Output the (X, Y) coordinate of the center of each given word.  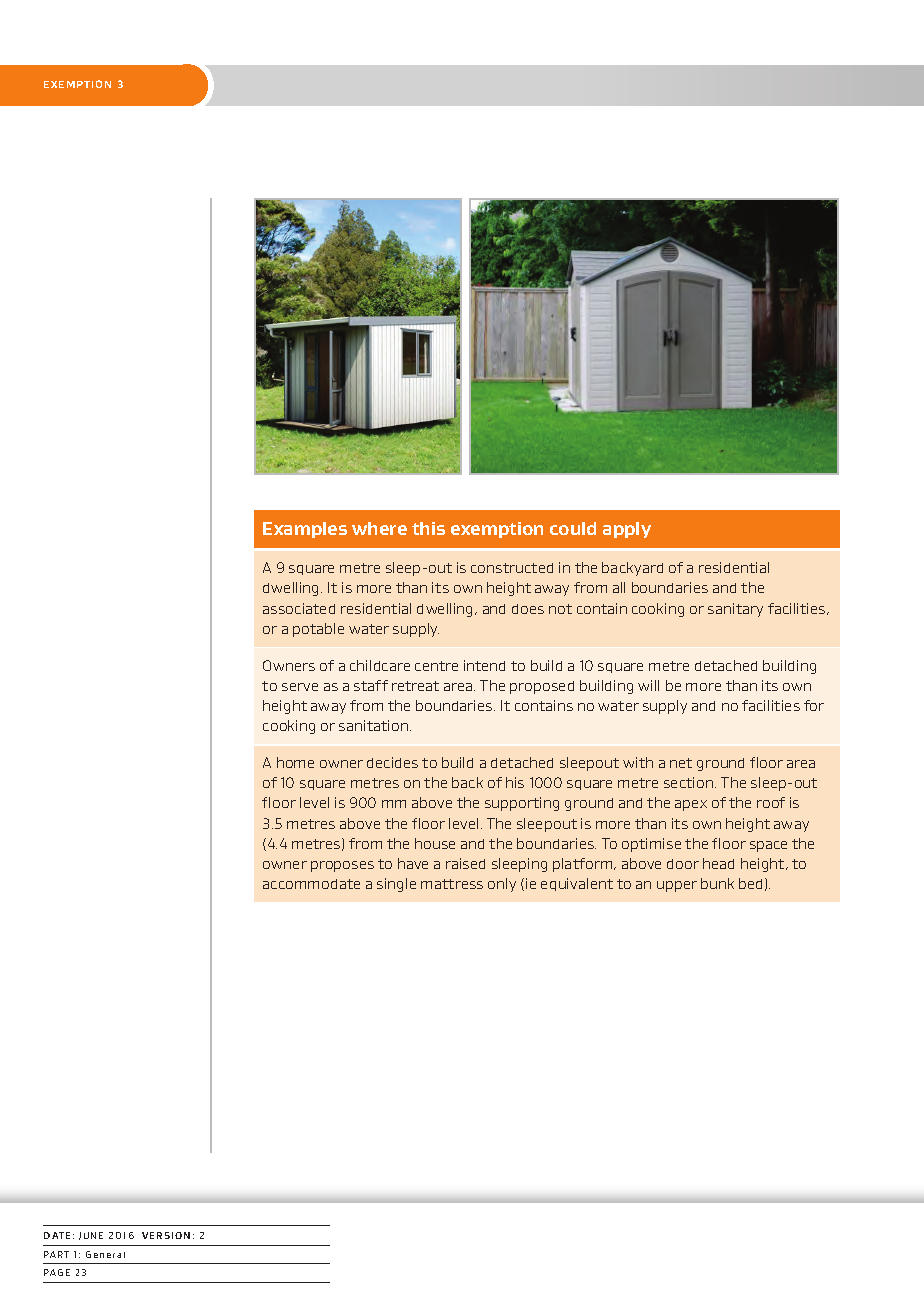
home (295, 762)
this (428, 528)
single (396, 885)
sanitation (375, 725)
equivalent (577, 884)
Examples (305, 530)
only (502, 885)
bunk (717, 883)
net (681, 763)
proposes (342, 866)
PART (56, 1254)
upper (677, 886)
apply (627, 530)
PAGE (57, 1272)
